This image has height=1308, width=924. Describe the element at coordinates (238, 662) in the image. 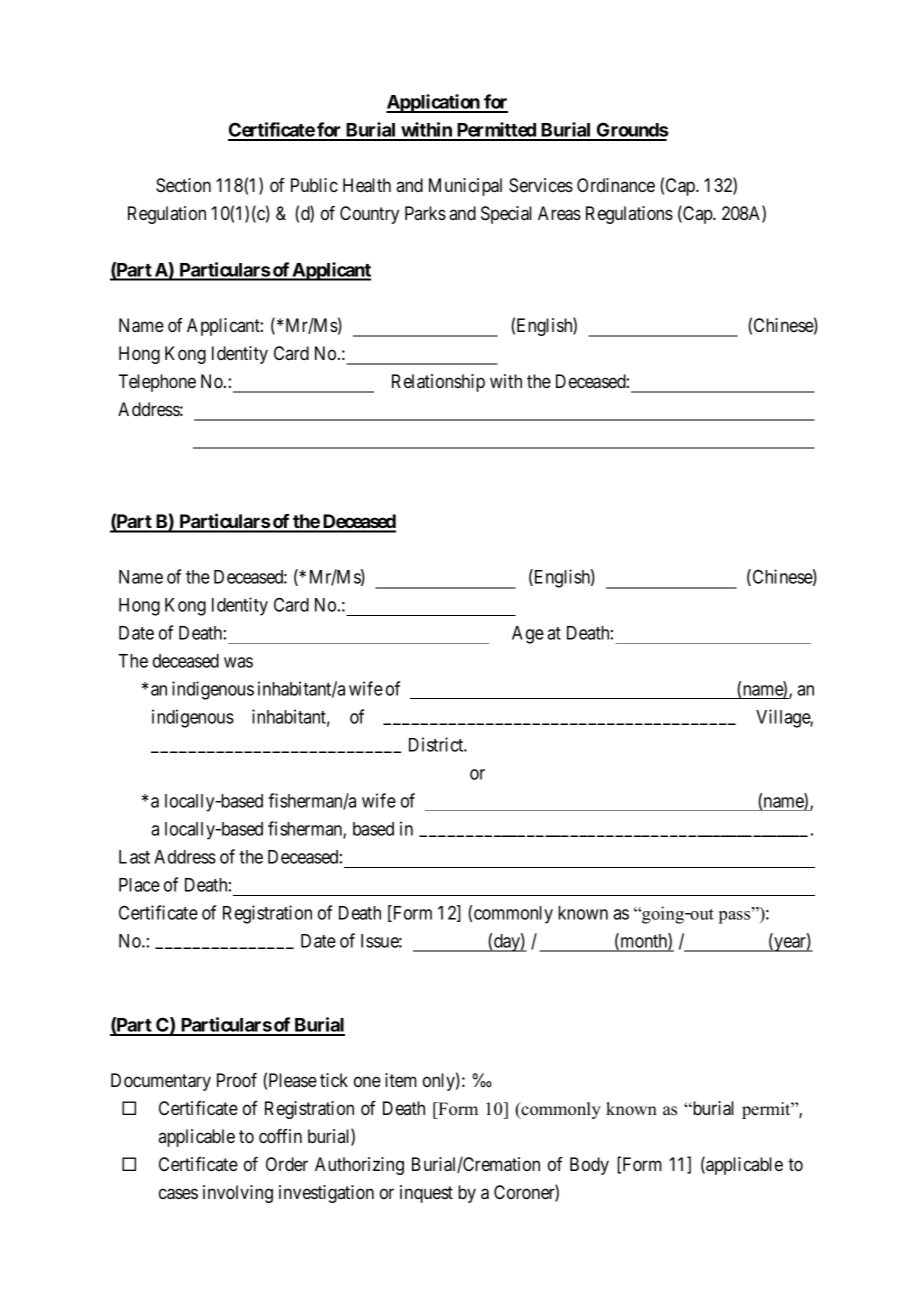

I see `was` at that location.
